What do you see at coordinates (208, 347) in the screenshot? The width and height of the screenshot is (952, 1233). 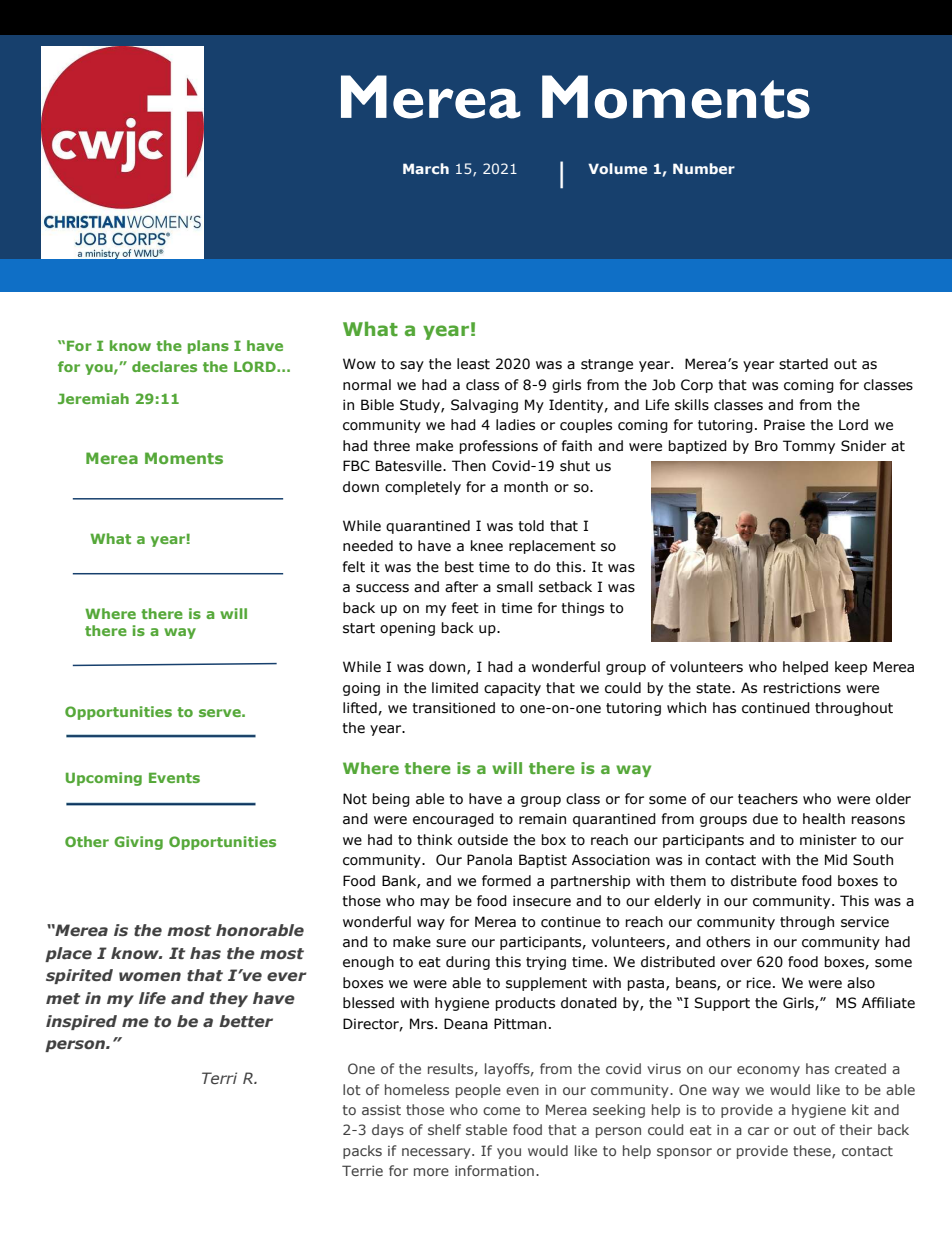 I see `plans` at bounding box center [208, 347].
